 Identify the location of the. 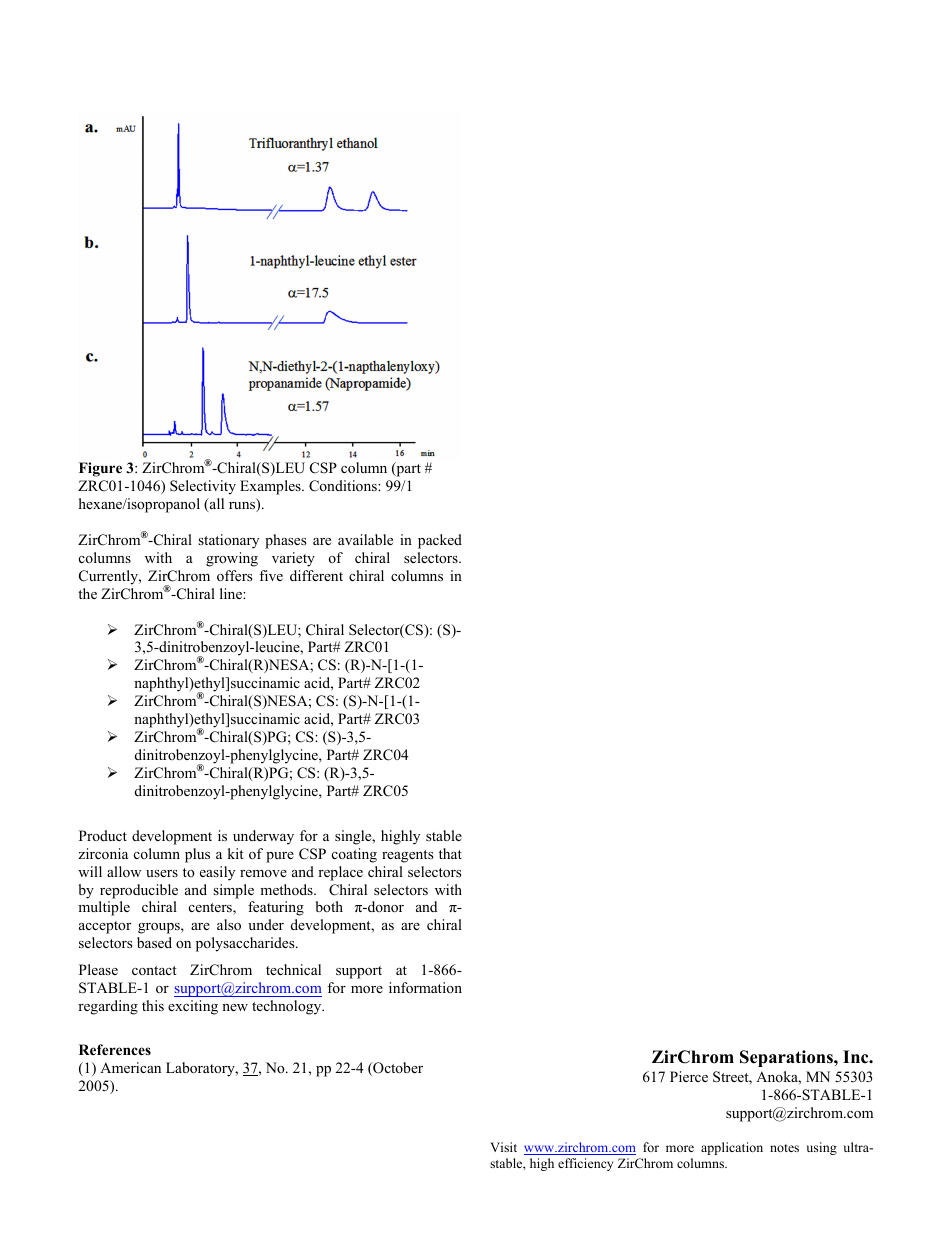
(87, 593).
